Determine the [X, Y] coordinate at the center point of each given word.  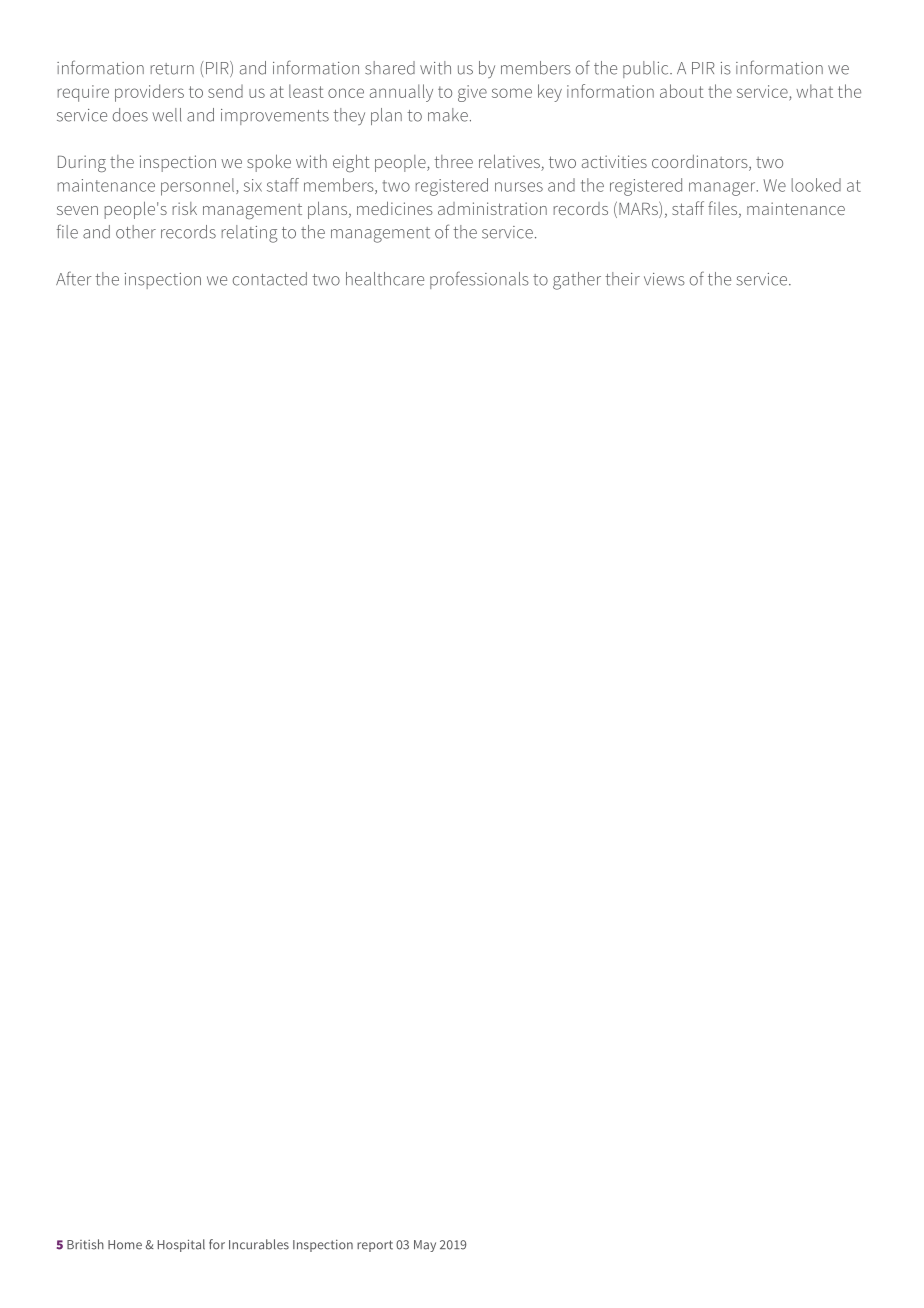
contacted [270, 279]
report [375, 1246]
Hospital [181, 1245]
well [166, 115]
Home [125, 1245]
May [425, 1246]
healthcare [385, 279]
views [664, 279]
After [74, 278]
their [622, 279]
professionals [479, 280]
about [682, 91]
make [448, 115]
